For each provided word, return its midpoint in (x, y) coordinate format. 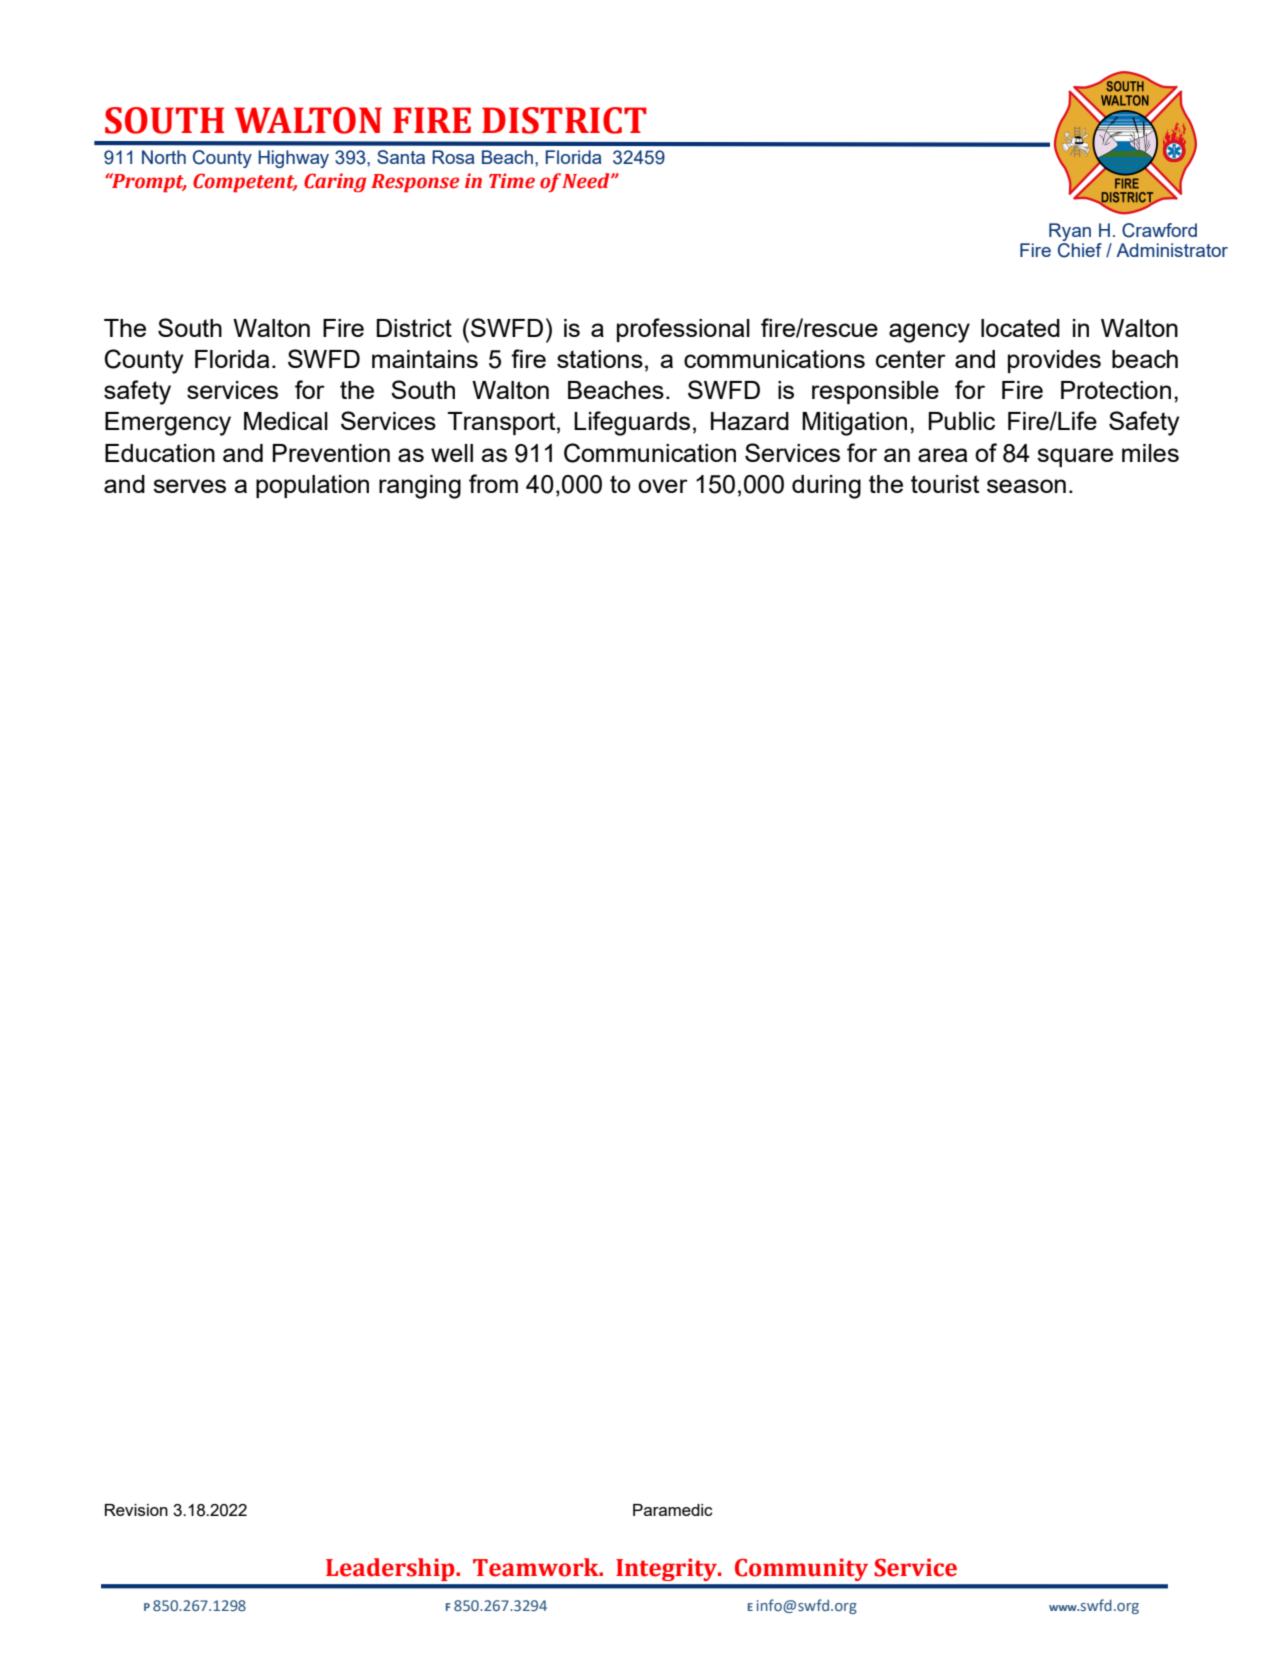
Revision (136, 1510)
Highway (293, 159)
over (663, 486)
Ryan (1070, 233)
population (312, 486)
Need (587, 181)
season (1026, 486)
